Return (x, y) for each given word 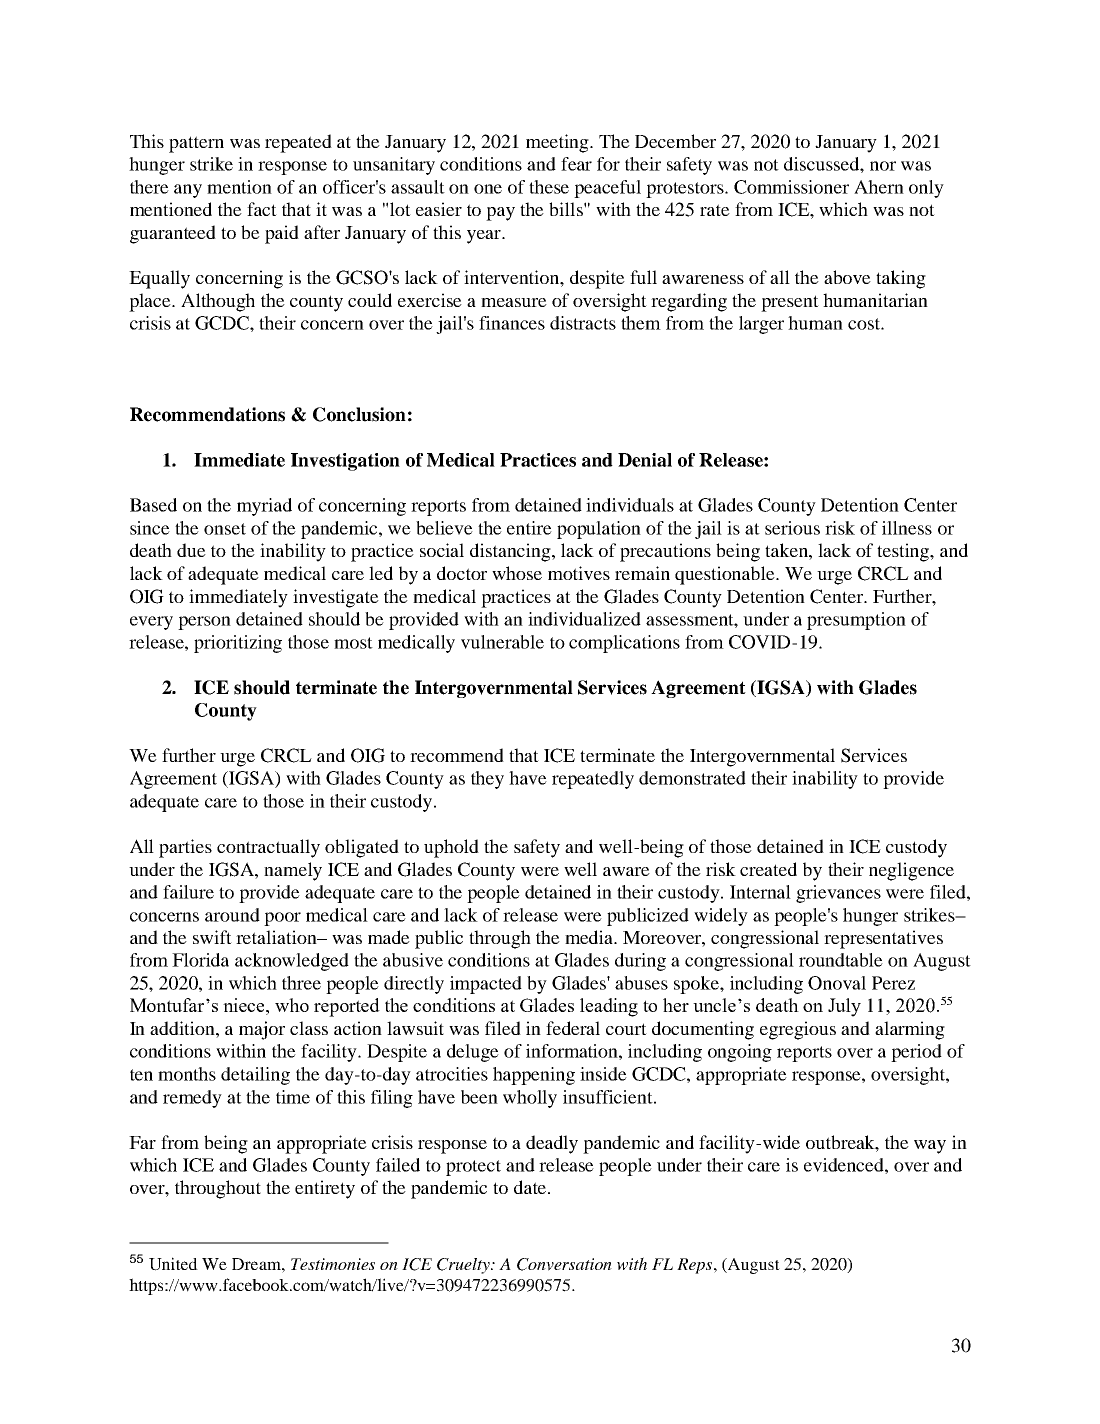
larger (761, 325)
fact (262, 209)
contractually (268, 848)
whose (517, 573)
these (549, 187)
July (844, 1007)
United (173, 1264)
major (262, 1030)
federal (573, 1028)
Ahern (879, 187)
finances (512, 323)
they (487, 780)
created (768, 869)
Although (218, 302)
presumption (856, 621)
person (204, 623)
